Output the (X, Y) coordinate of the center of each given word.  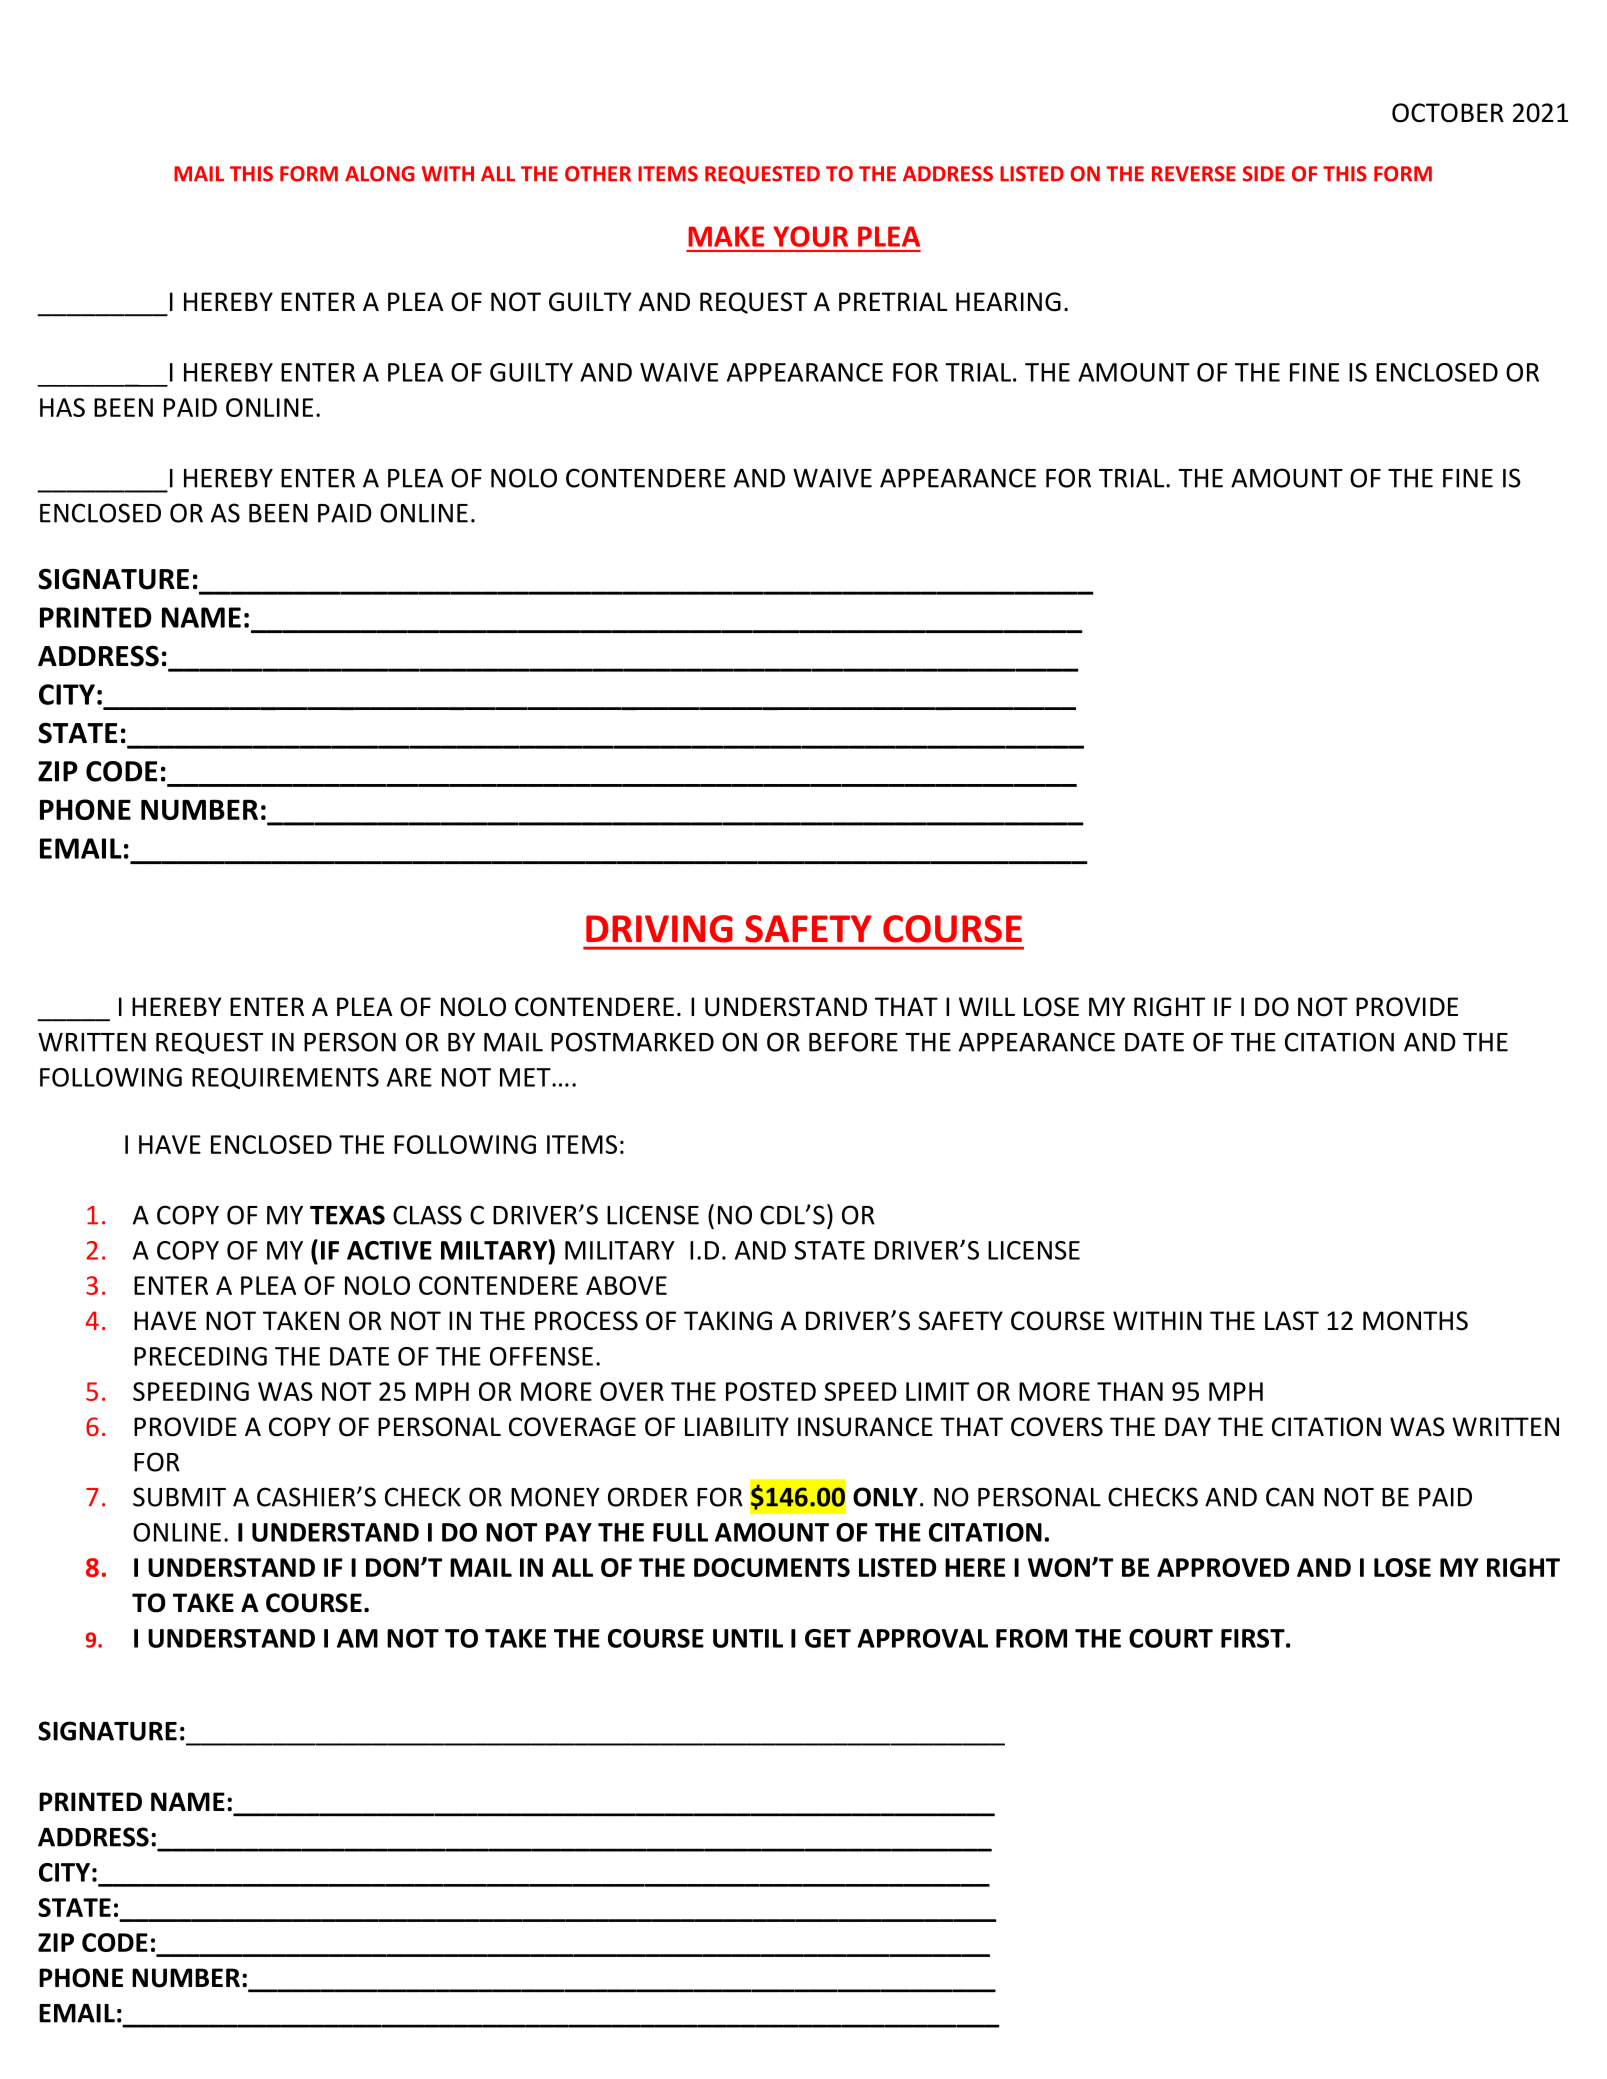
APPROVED (1223, 1567)
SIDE (1264, 174)
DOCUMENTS (772, 1567)
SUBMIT (179, 1497)
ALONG (380, 174)
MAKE (726, 236)
